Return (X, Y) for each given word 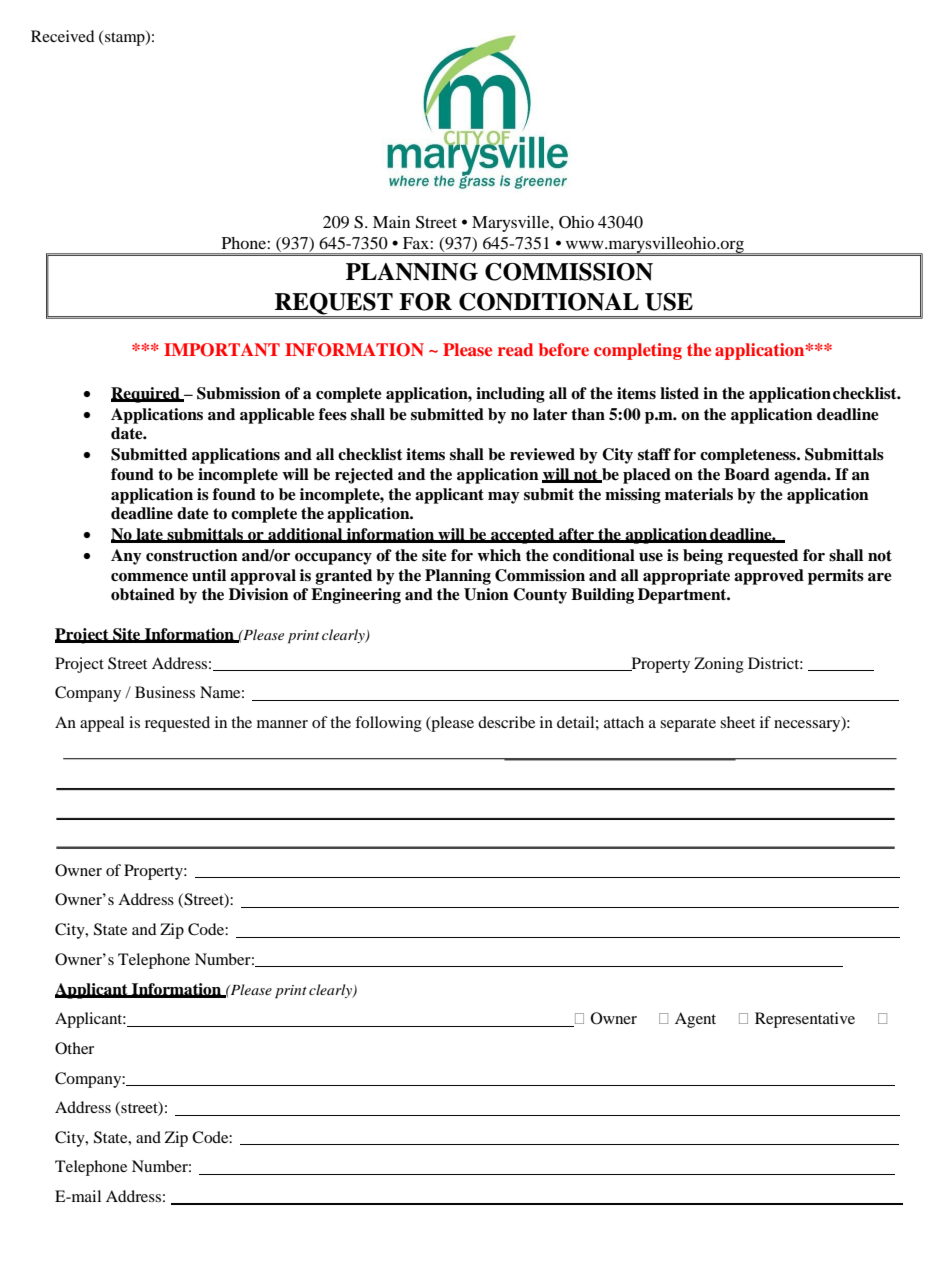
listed (679, 393)
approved (769, 577)
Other (74, 1048)
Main (391, 222)
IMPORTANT (222, 350)
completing (638, 351)
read (515, 349)
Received (63, 36)
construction (192, 555)
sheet (737, 722)
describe (506, 722)
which (499, 555)
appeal (102, 724)
